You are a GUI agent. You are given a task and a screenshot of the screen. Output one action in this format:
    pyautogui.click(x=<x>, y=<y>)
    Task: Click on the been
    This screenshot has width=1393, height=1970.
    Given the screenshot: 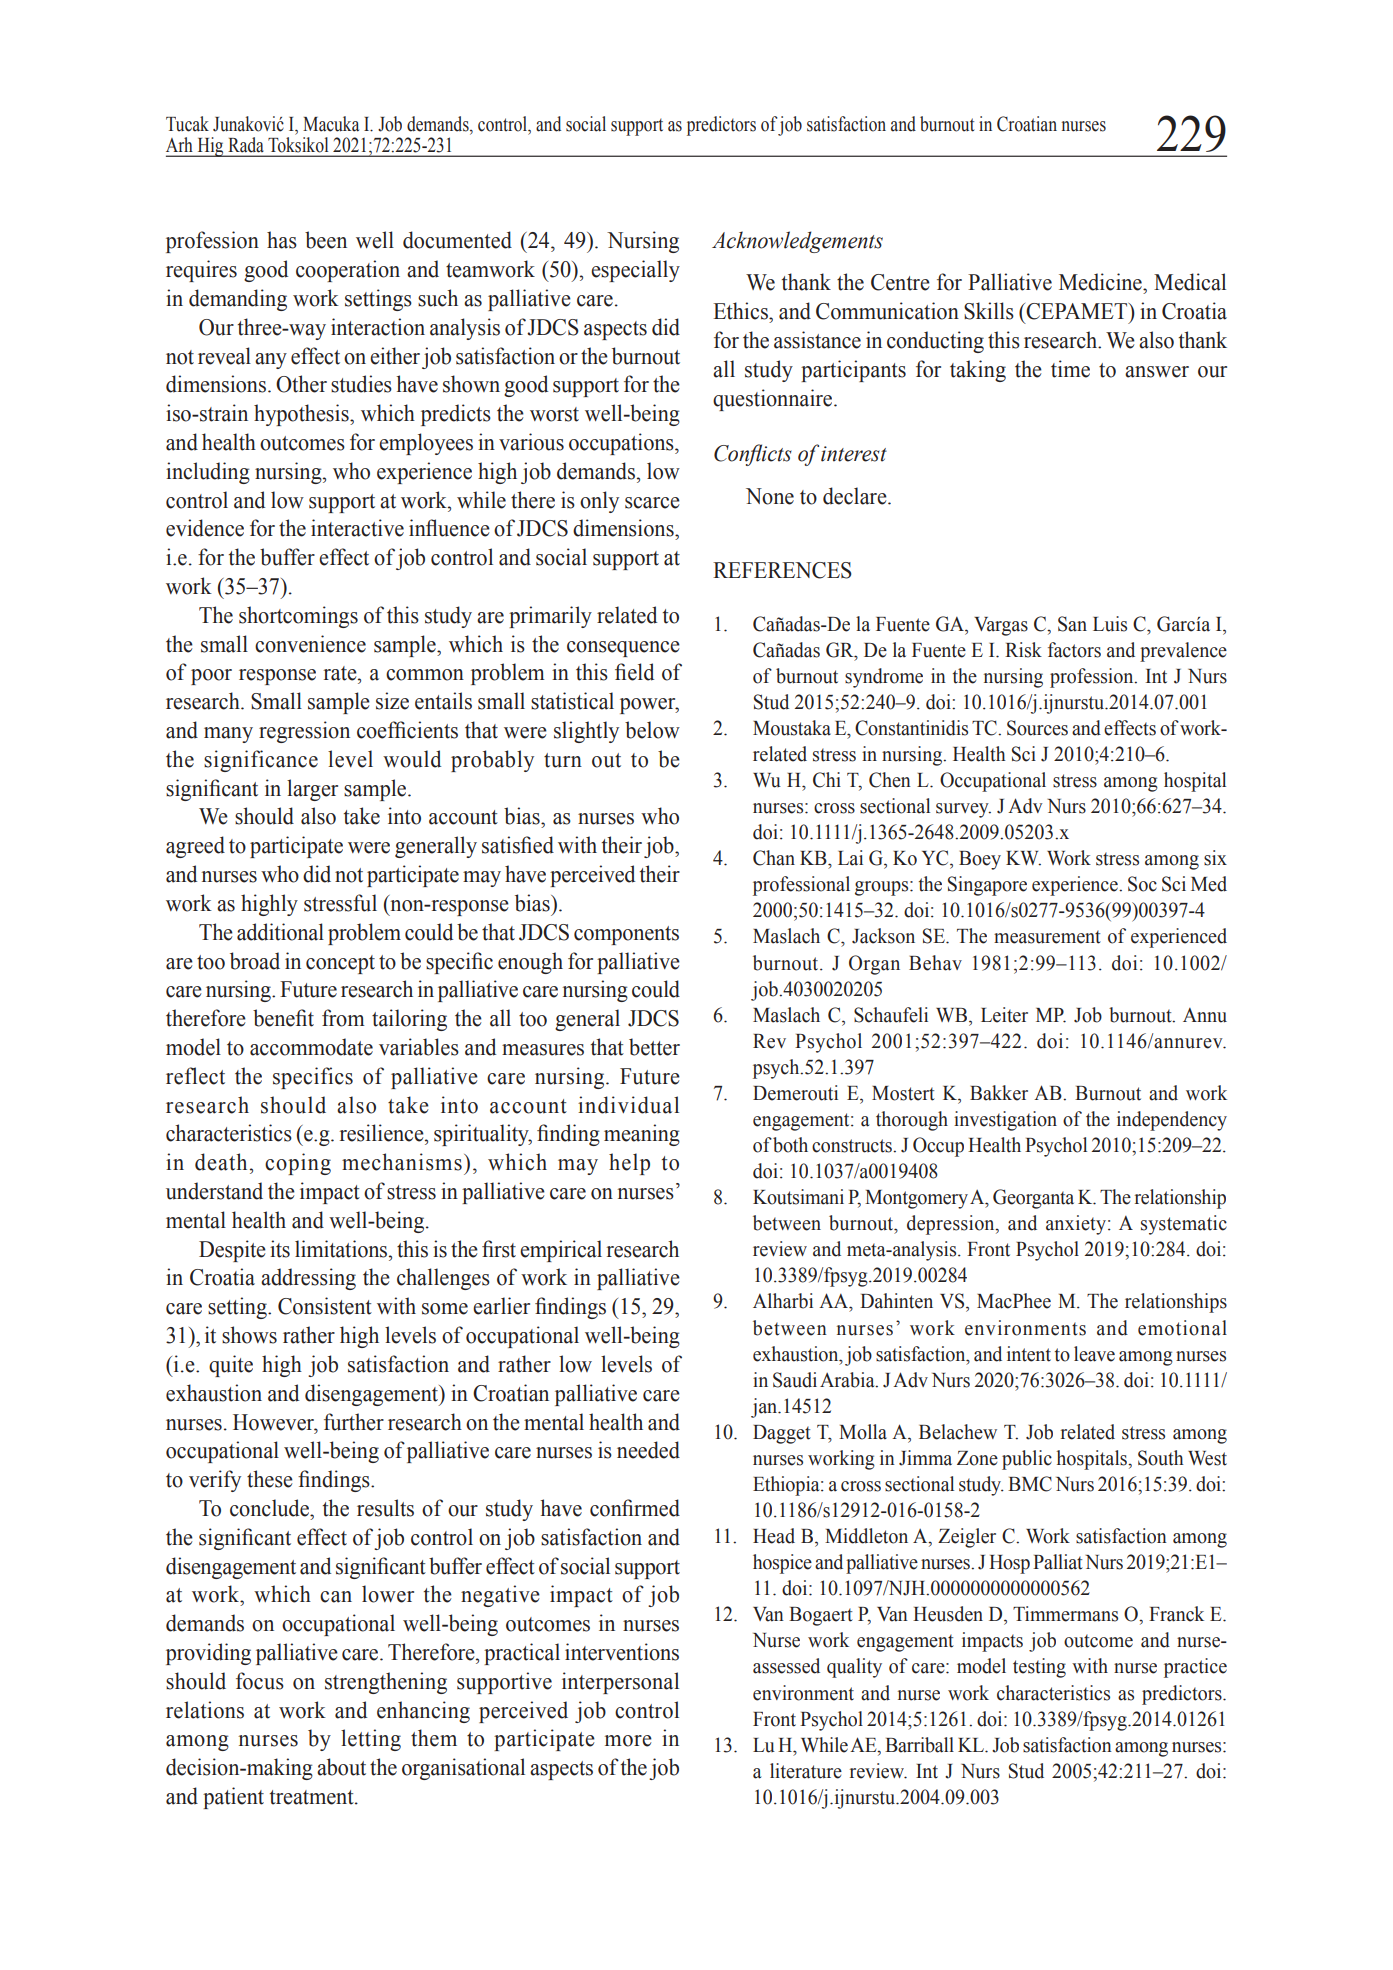 What is the action you would take?
    pyautogui.click(x=326, y=240)
